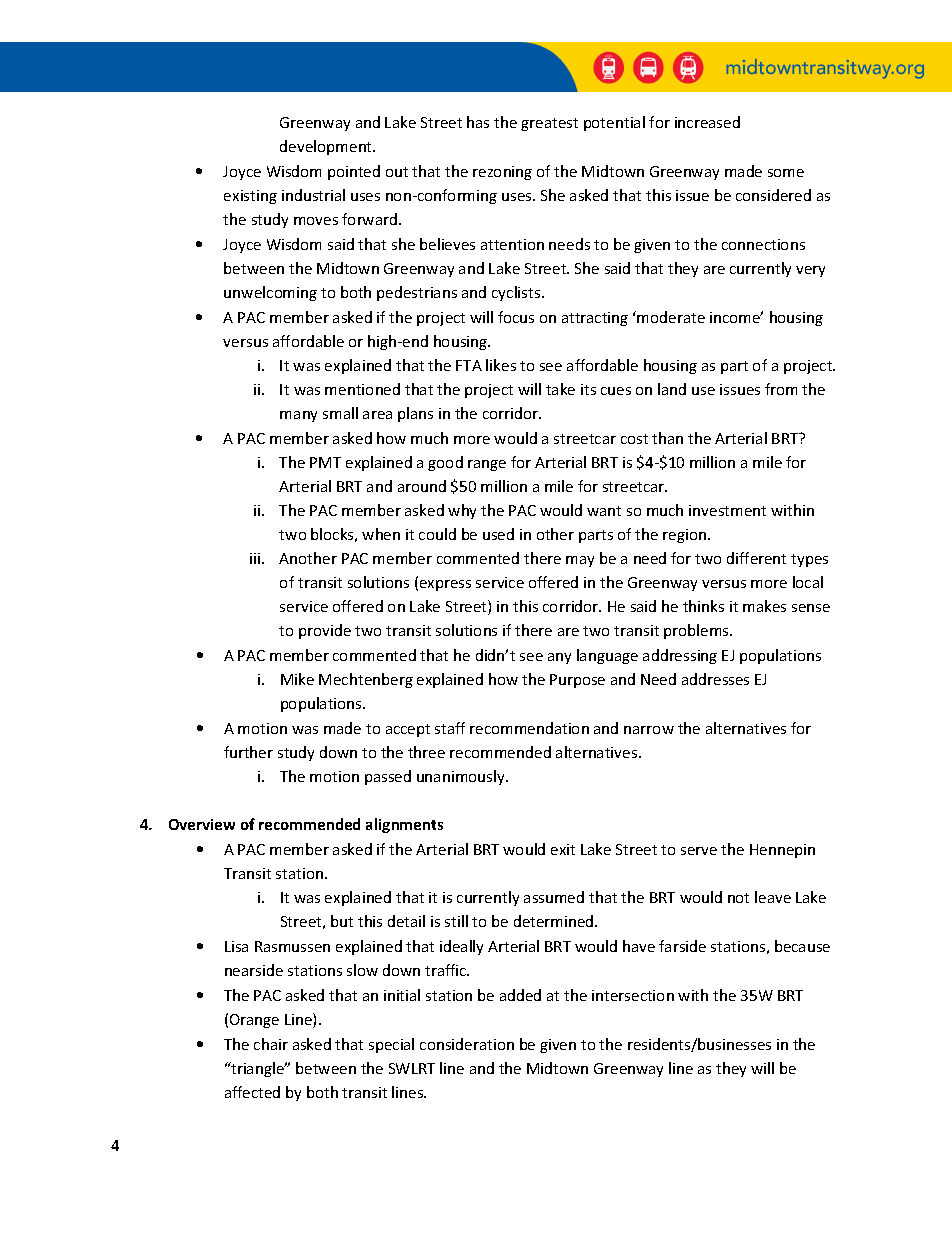 The image size is (952, 1233). Describe the element at coordinates (271, 1044) in the document. I see `chair` at that location.
